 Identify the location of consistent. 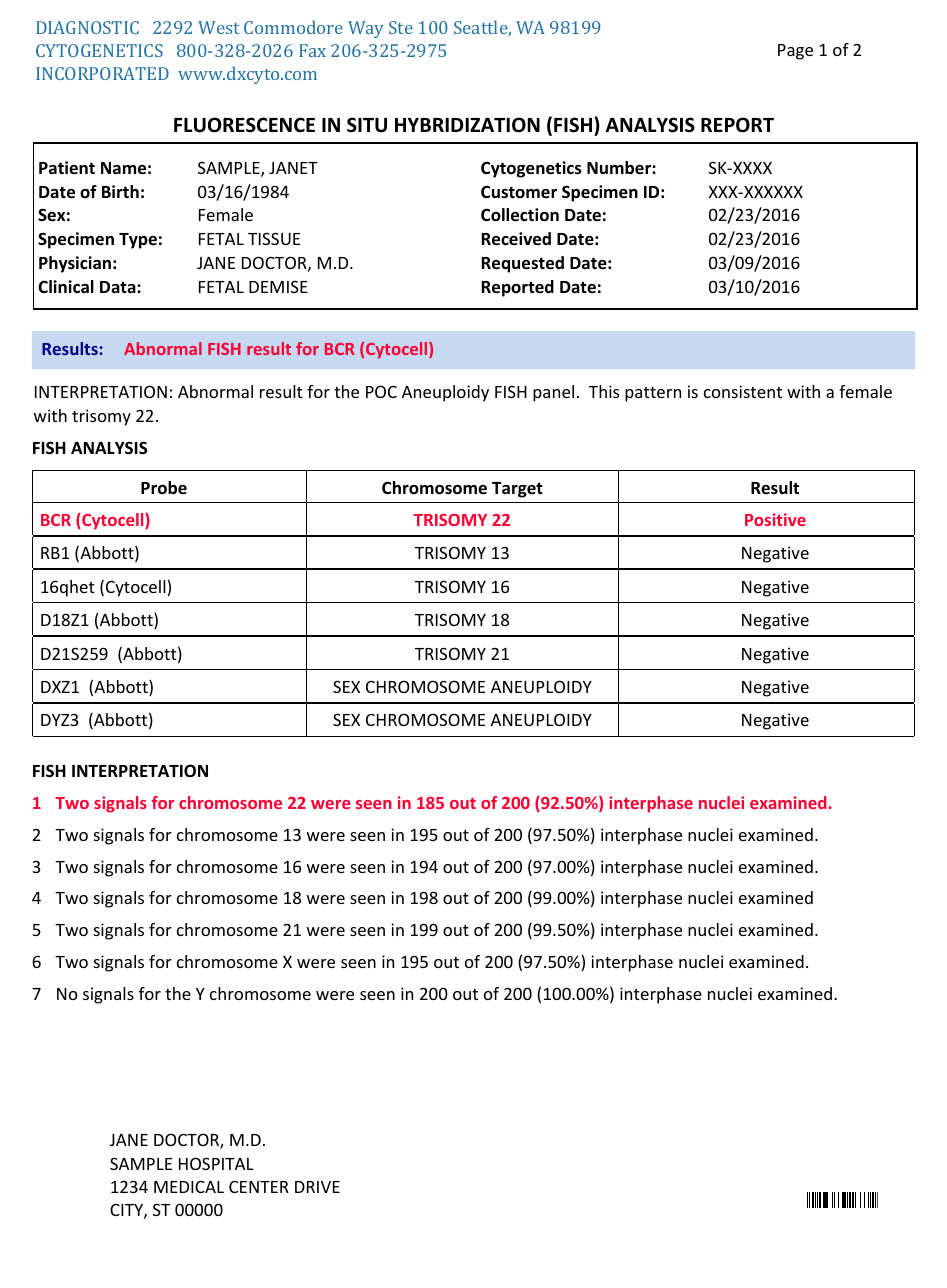
(743, 391).
